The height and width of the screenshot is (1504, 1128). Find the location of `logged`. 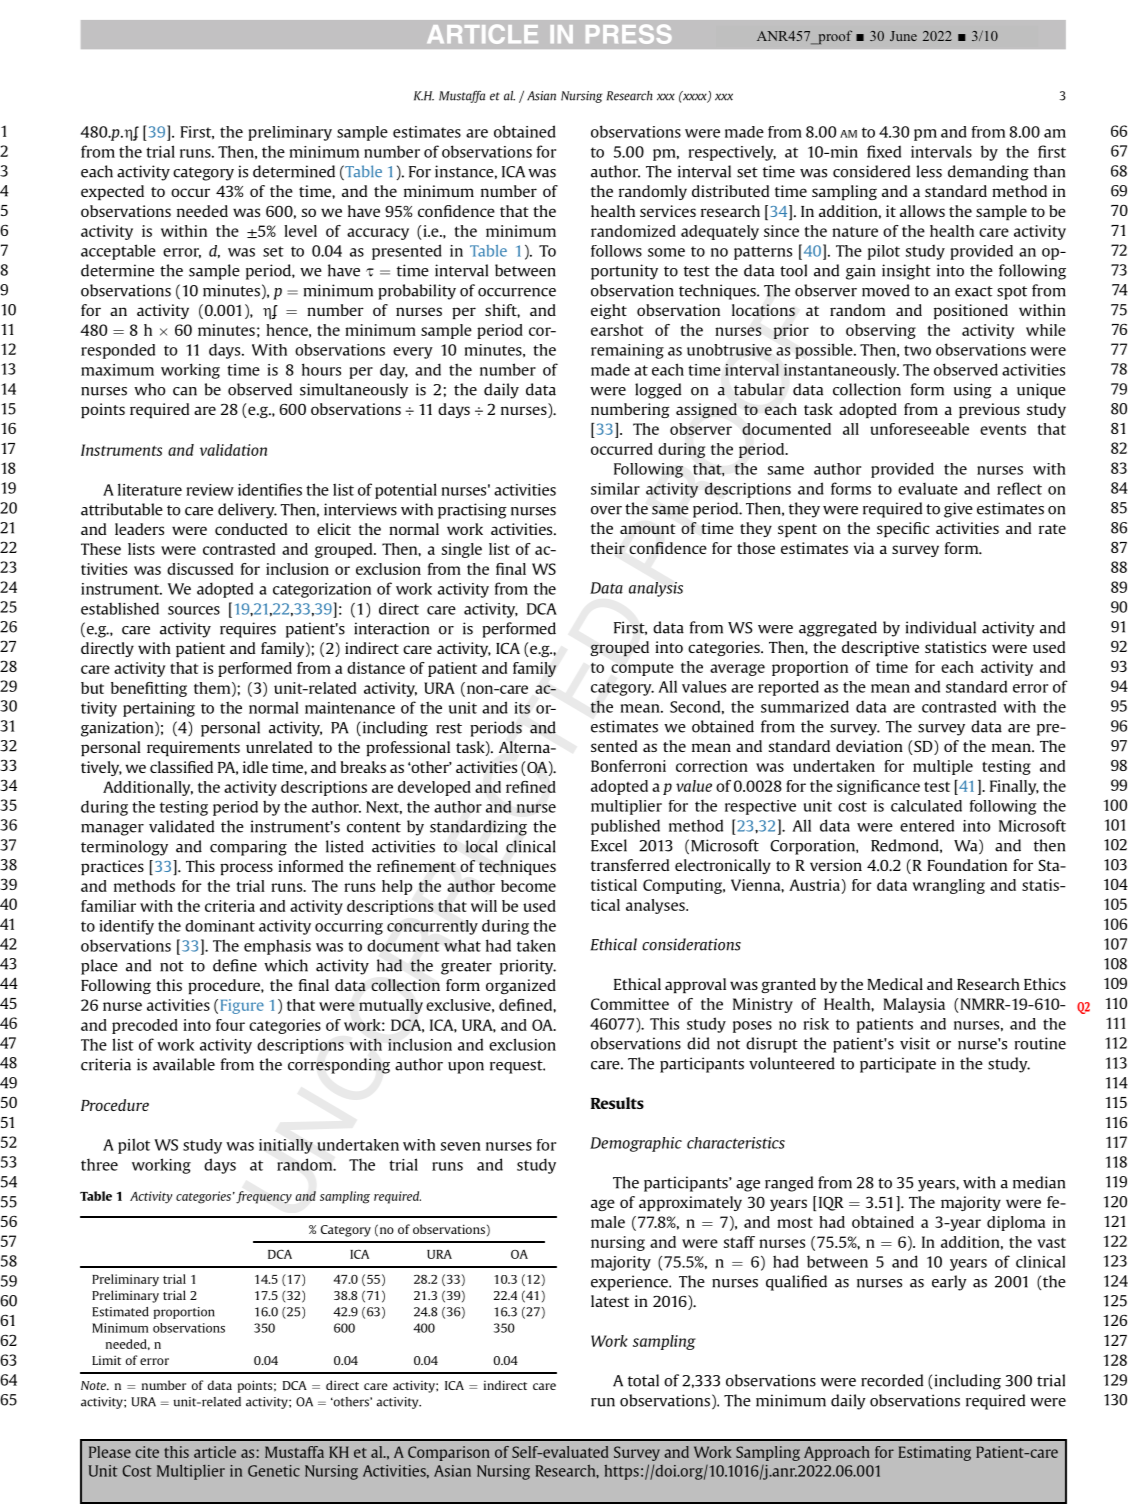

logged is located at coordinates (658, 391).
